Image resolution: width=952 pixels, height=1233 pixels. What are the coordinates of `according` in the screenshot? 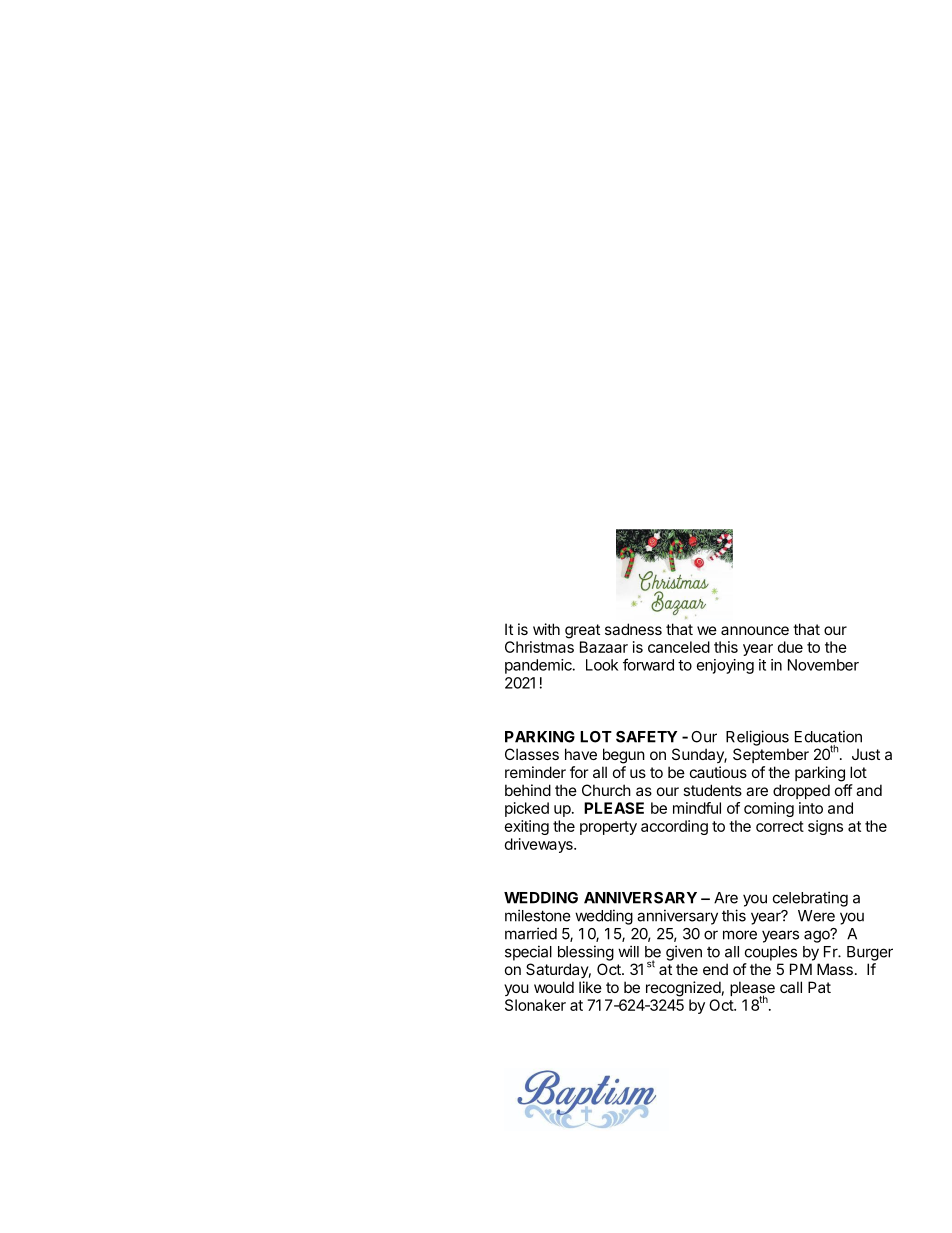 It's located at (674, 827).
